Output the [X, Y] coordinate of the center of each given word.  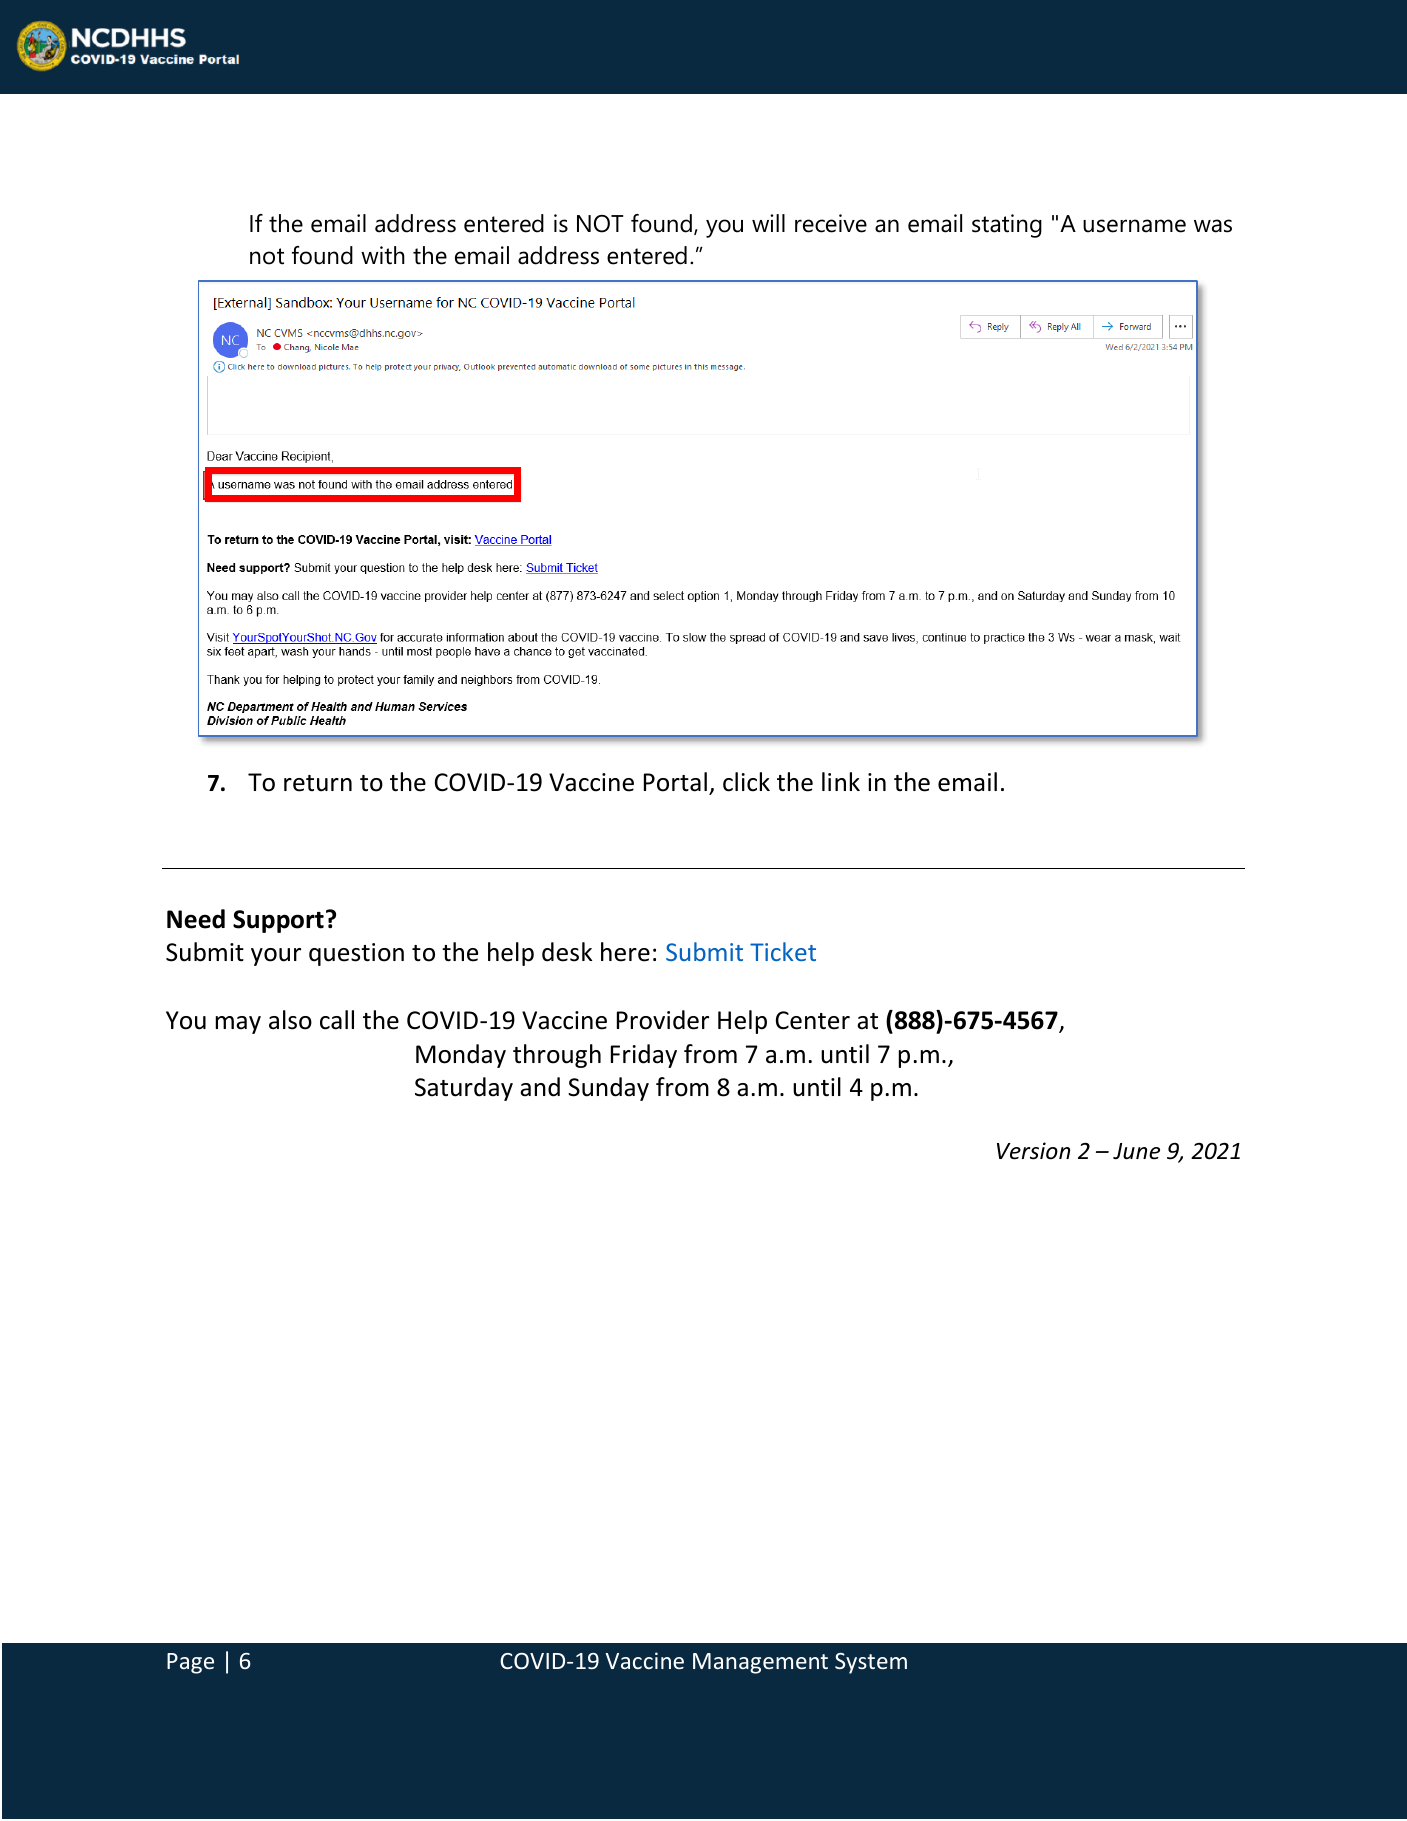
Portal [675, 782]
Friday [644, 1056]
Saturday [464, 1089]
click [746, 782]
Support [278, 921]
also [290, 1020]
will [768, 223]
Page [190, 1663]
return [318, 783]
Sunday [608, 1089]
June [1136, 1151]
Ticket [783, 951]
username [1134, 226]
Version [1033, 1151]
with [383, 255]
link [841, 781]
